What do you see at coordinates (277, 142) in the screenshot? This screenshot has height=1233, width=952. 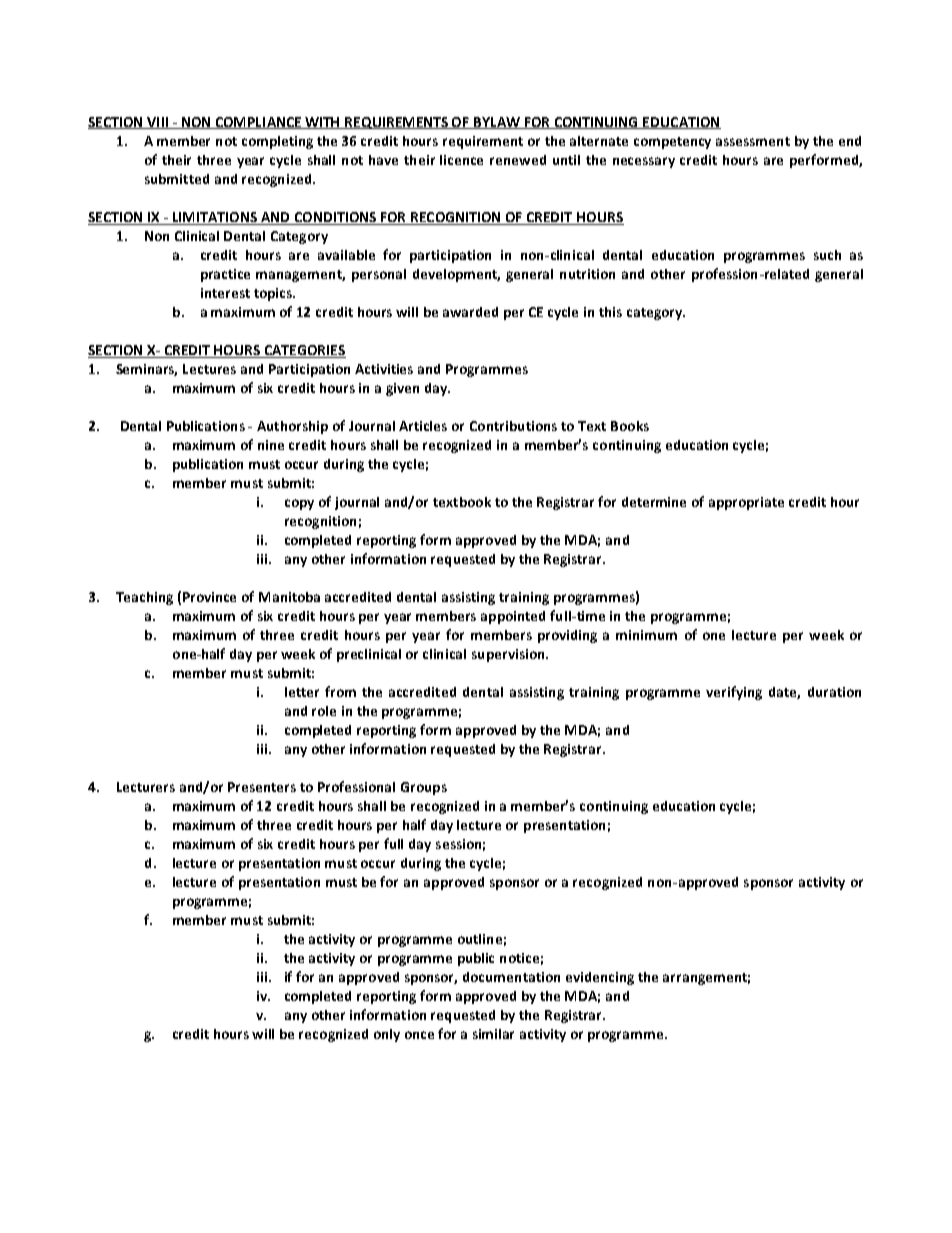 I see `completing` at bounding box center [277, 142].
